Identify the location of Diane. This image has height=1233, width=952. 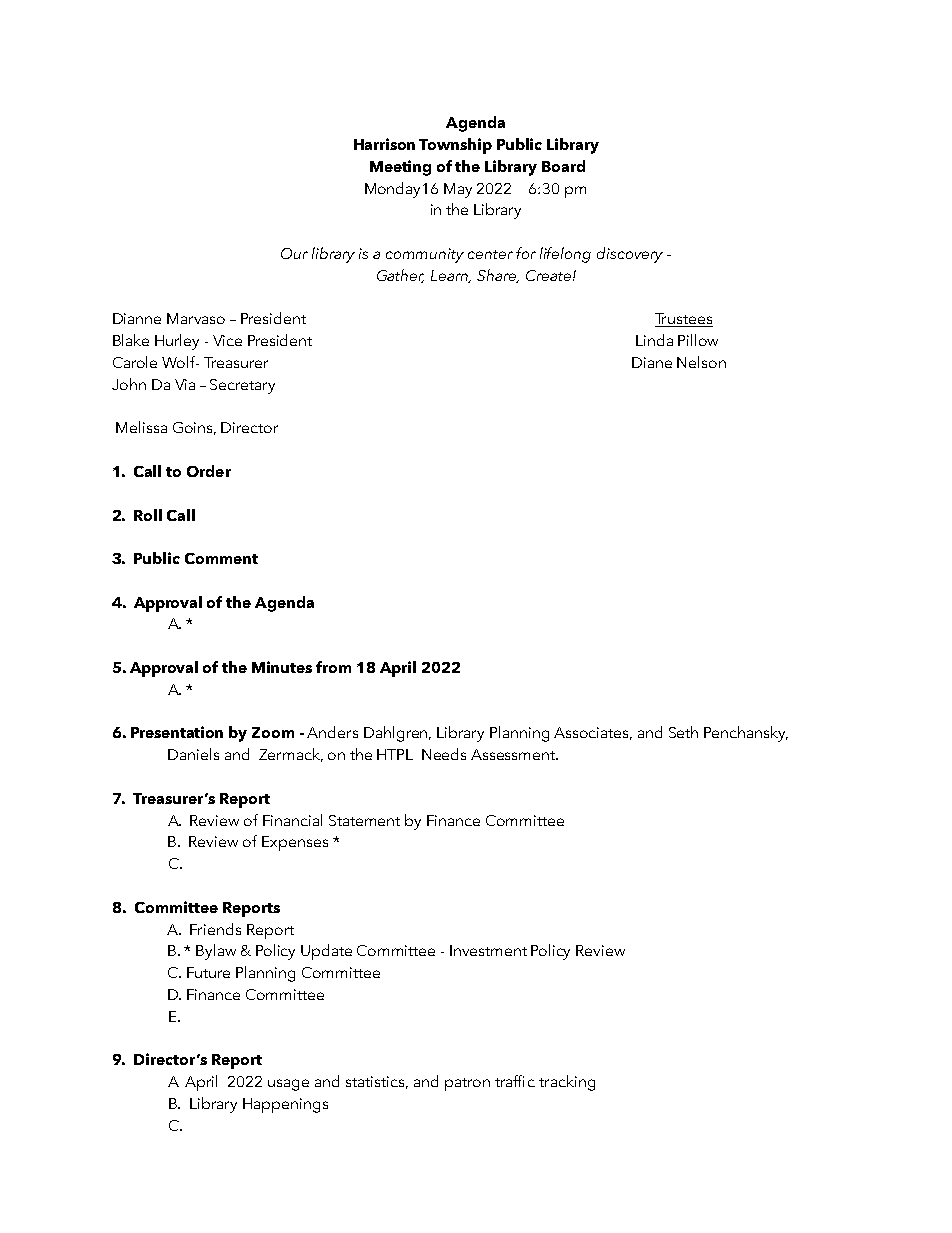
(652, 362).
